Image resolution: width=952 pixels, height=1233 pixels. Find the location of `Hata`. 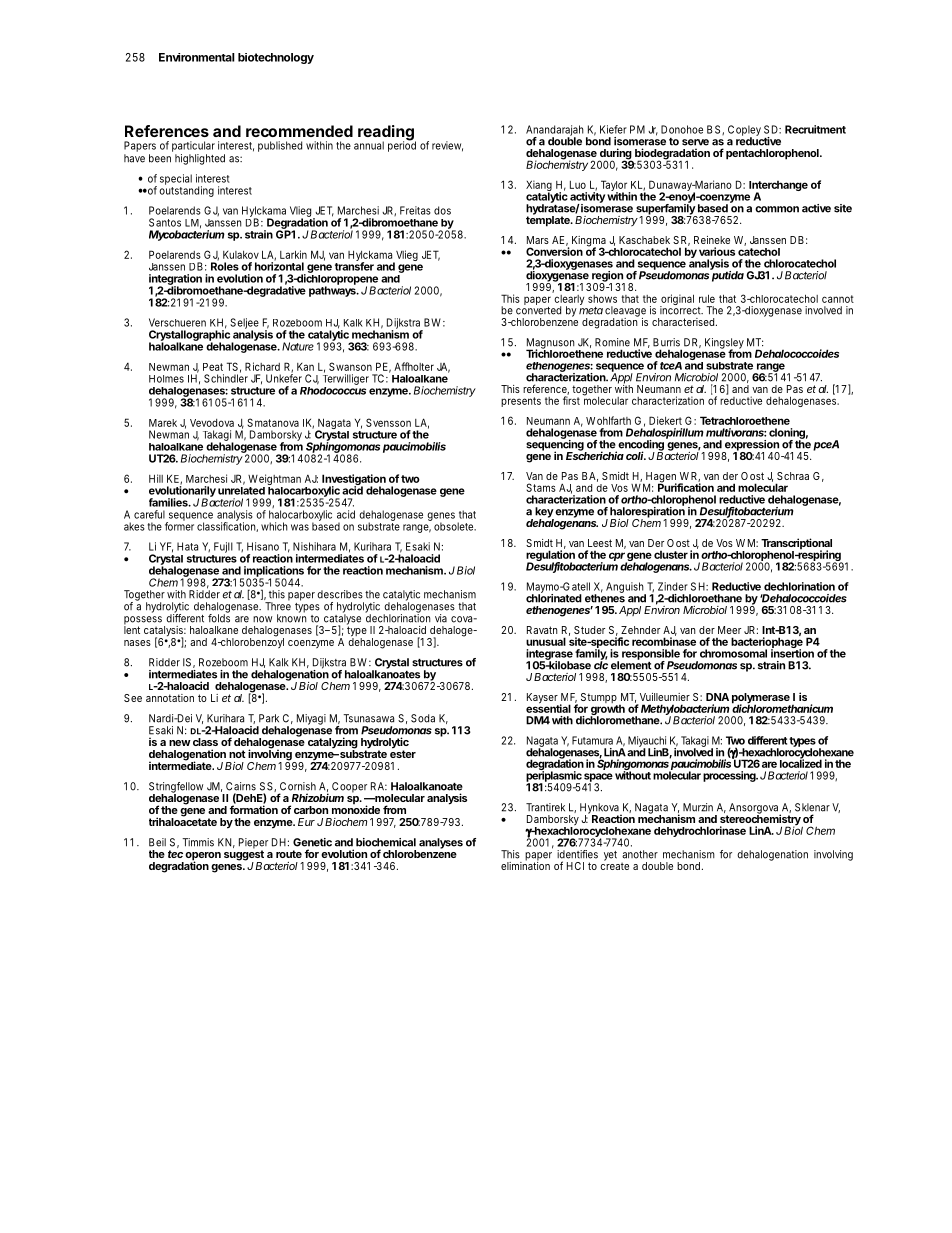

Hata is located at coordinates (187, 546).
